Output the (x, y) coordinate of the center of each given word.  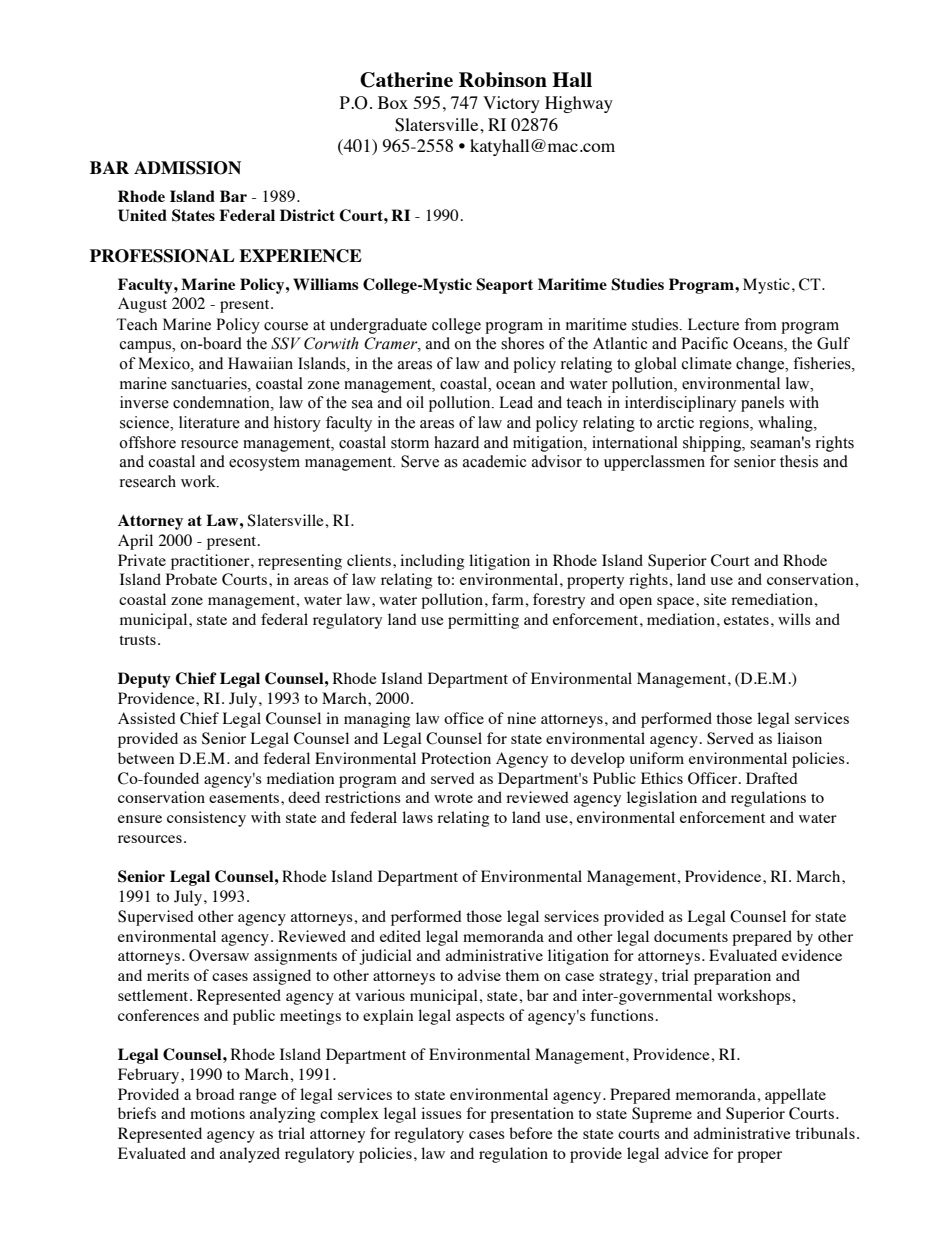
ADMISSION (187, 168)
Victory (511, 104)
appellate (795, 1096)
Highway (579, 104)
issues (441, 1113)
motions (217, 1113)
